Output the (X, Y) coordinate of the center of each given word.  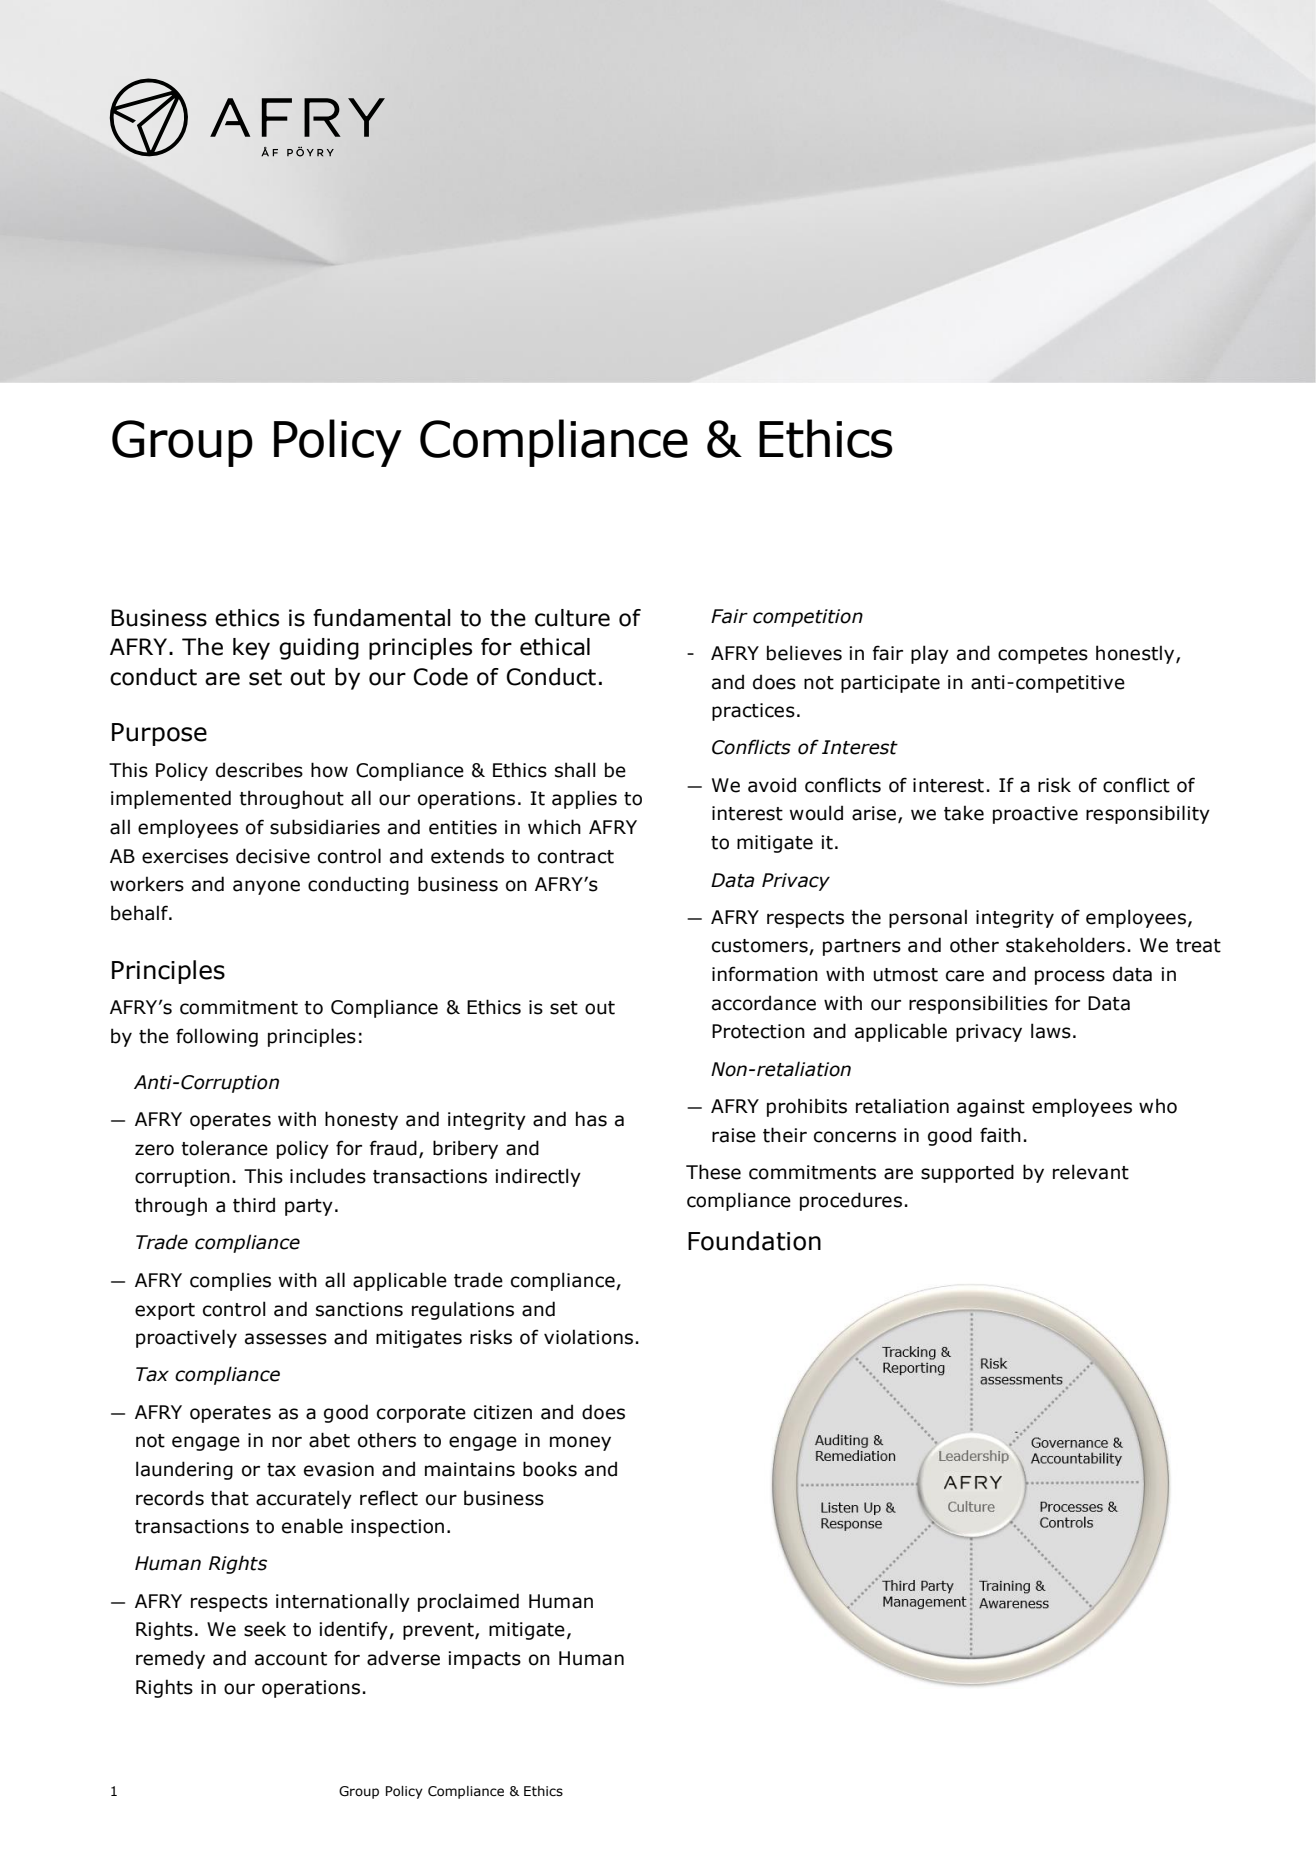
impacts (484, 1660)
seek (265, 1629)
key (251, 649)
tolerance (224, 1148)
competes (1043, 655)
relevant (1091, 1172)
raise (734, 1135)
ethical (555, 647)
